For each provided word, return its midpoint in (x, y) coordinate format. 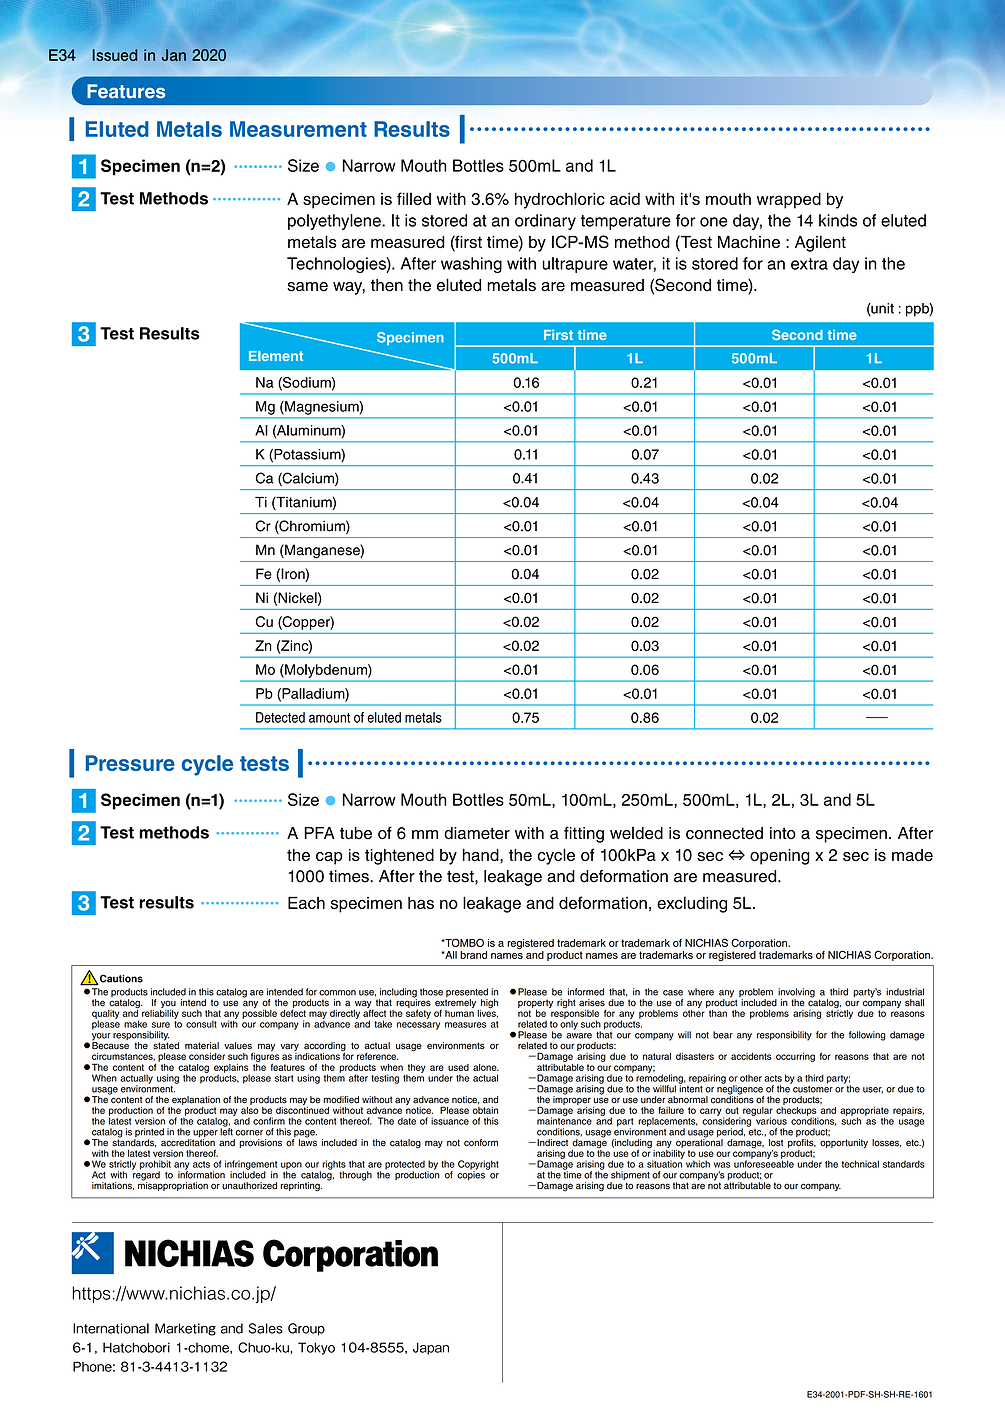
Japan (431, 1348)
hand (482, 855)
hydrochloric (560, 200)
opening (780, 857)
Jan (174, 55)
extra (809, 264)
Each (306, 902)
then (387, 285)
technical (860, 1164)
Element (276, 356)
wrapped (789, 200)
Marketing (185, 1329)
